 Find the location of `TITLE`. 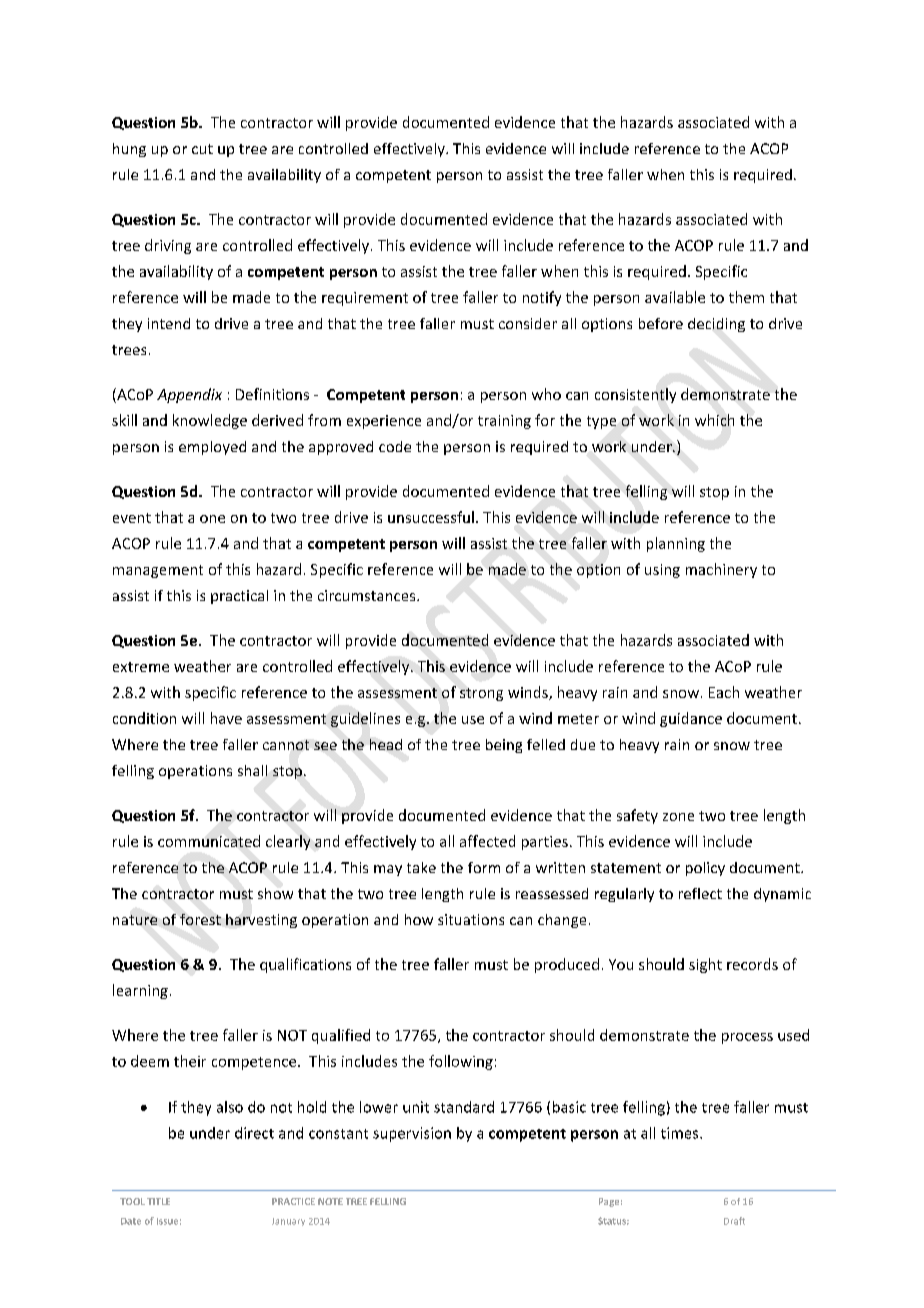

TITLE is located at coordinates (158, 1201).
